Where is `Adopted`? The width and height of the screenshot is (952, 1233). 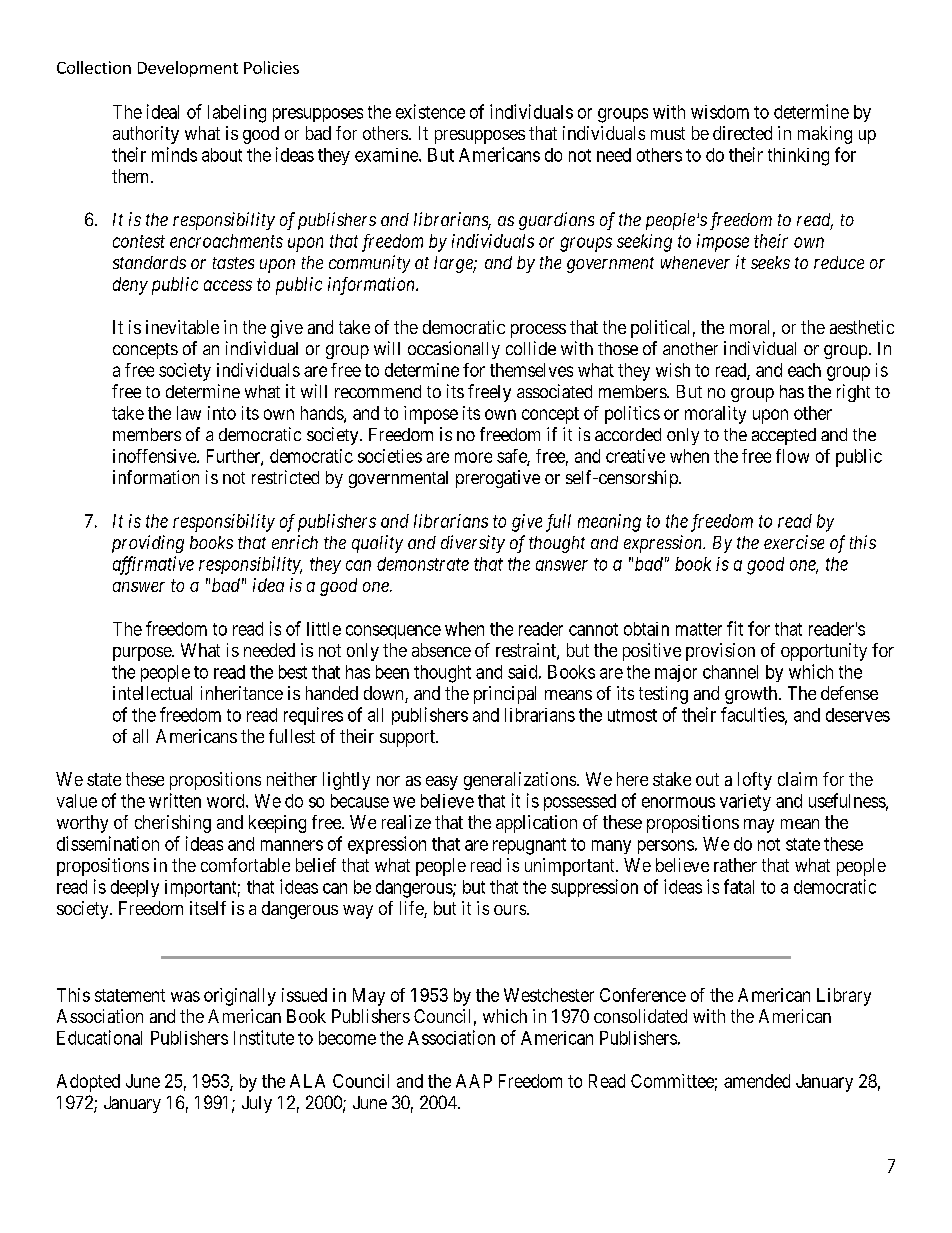 Adopted is located at coordinates (88, 1083).
